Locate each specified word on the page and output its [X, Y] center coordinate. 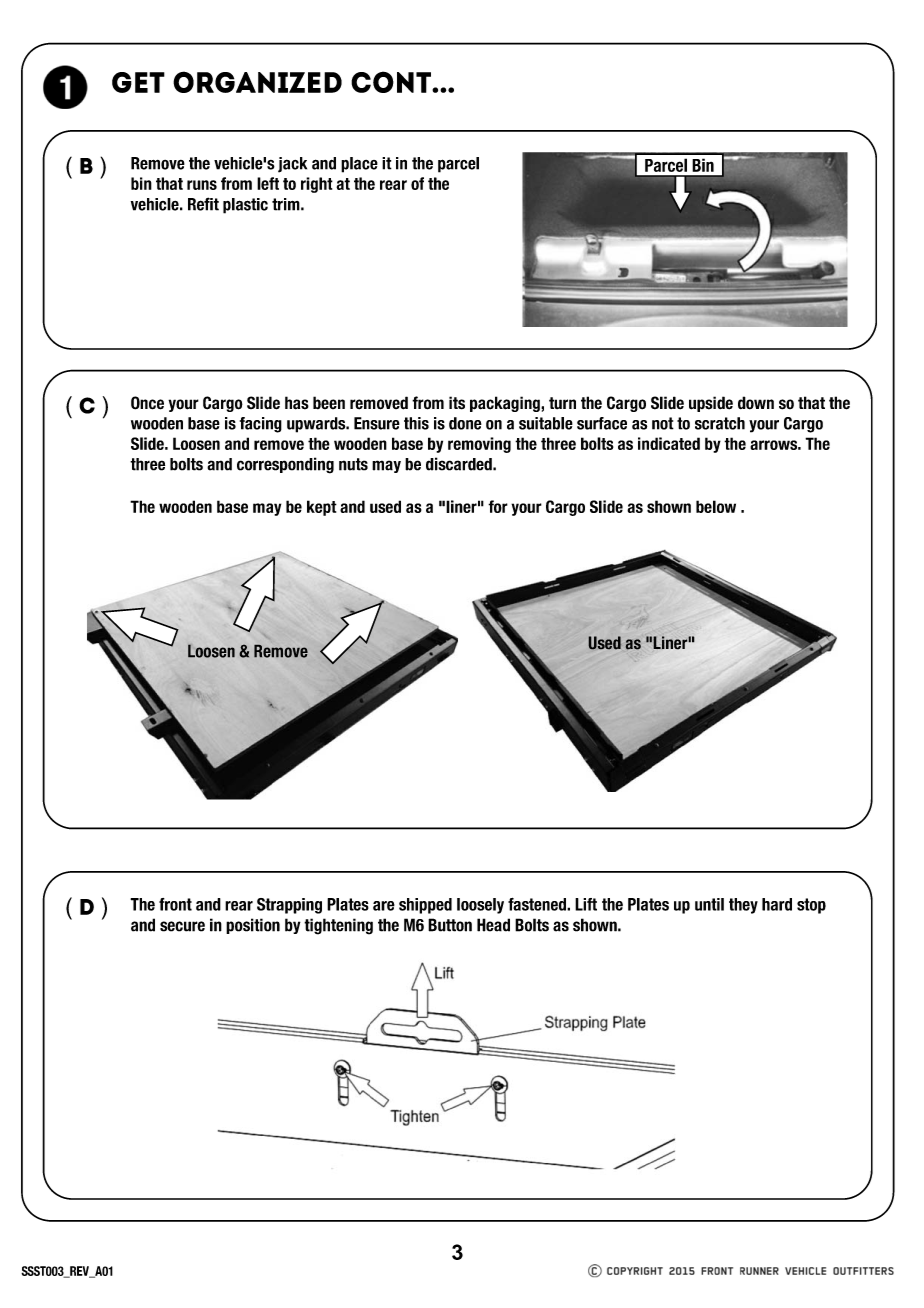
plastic [245, 206]
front [175, 904]
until [709, 904]
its [457, 403]
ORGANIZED [257, 82]
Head [493, 925]
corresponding [285, 465]
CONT [392, 82]
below [716, 506]
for [498, 506]
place [359, 165]
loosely [480, 906]
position [253, 926]
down [756, 403]
